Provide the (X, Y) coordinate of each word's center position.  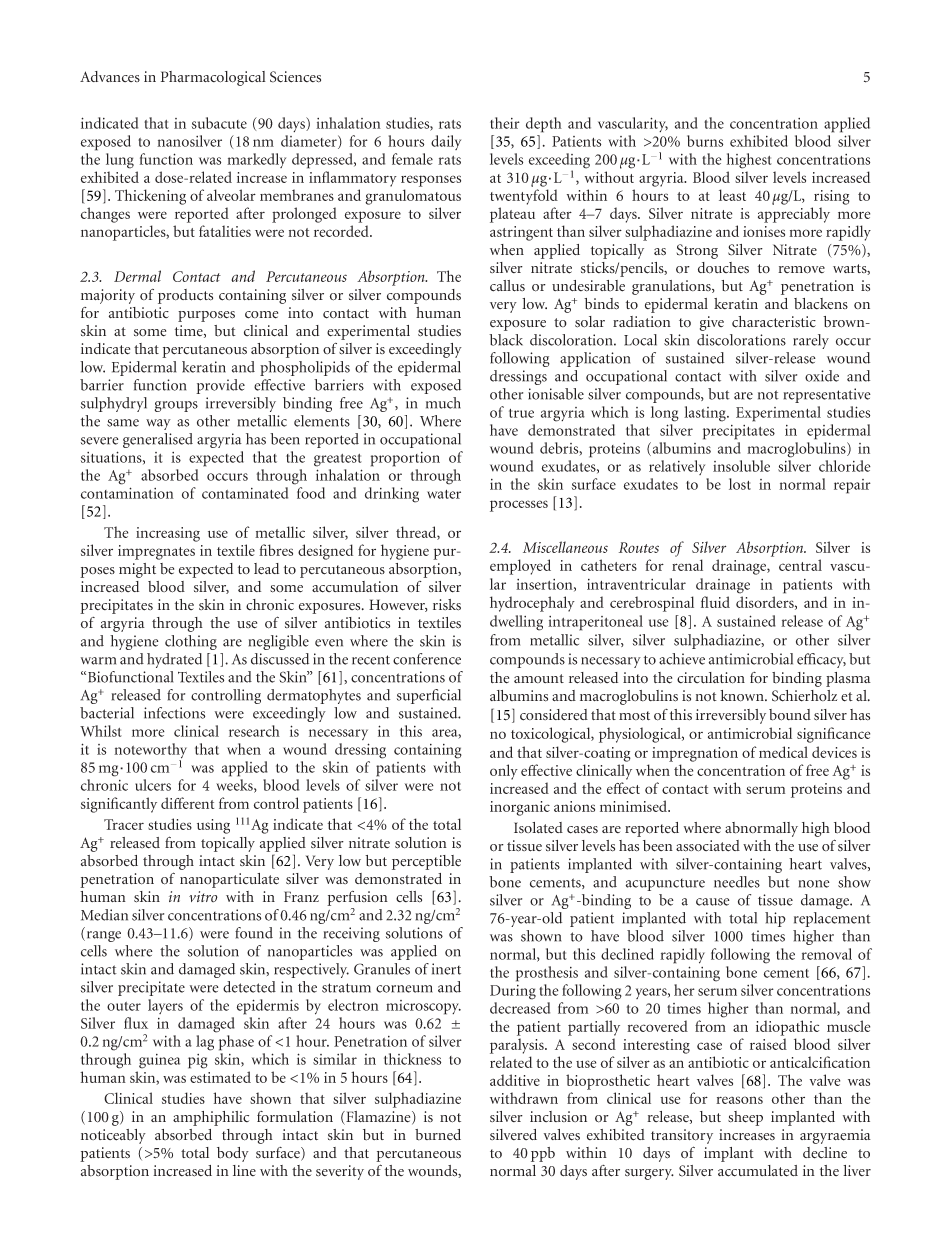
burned (438, 1135)
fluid (715, 602)
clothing (191, 642)
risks (447, 605)
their (505, 123)
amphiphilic (211, 1118)
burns (705, 141)
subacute (219, 123)
